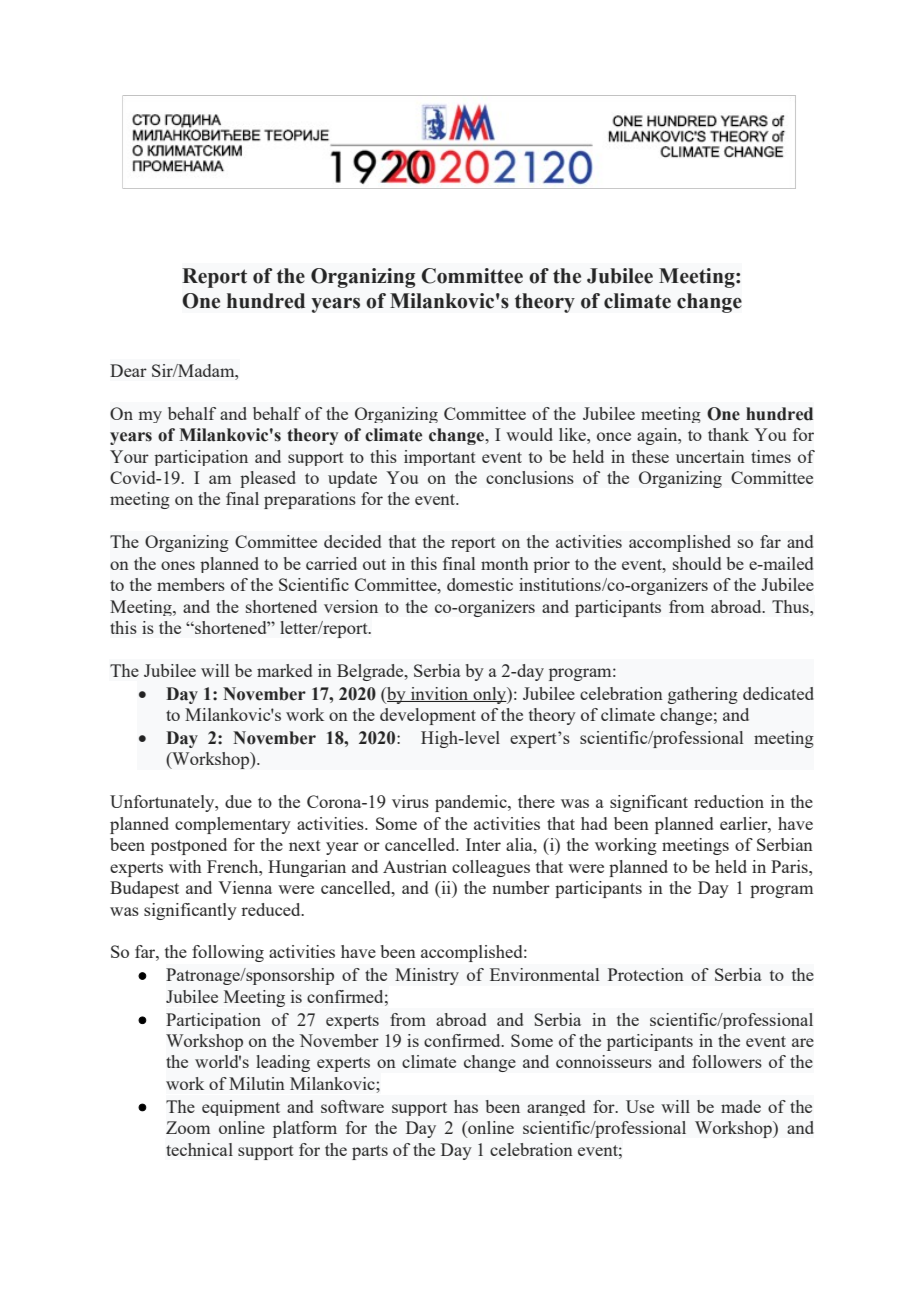 The width and height of the screenshot is (924, 1308). I want to click on has, so click(466, 1106).
